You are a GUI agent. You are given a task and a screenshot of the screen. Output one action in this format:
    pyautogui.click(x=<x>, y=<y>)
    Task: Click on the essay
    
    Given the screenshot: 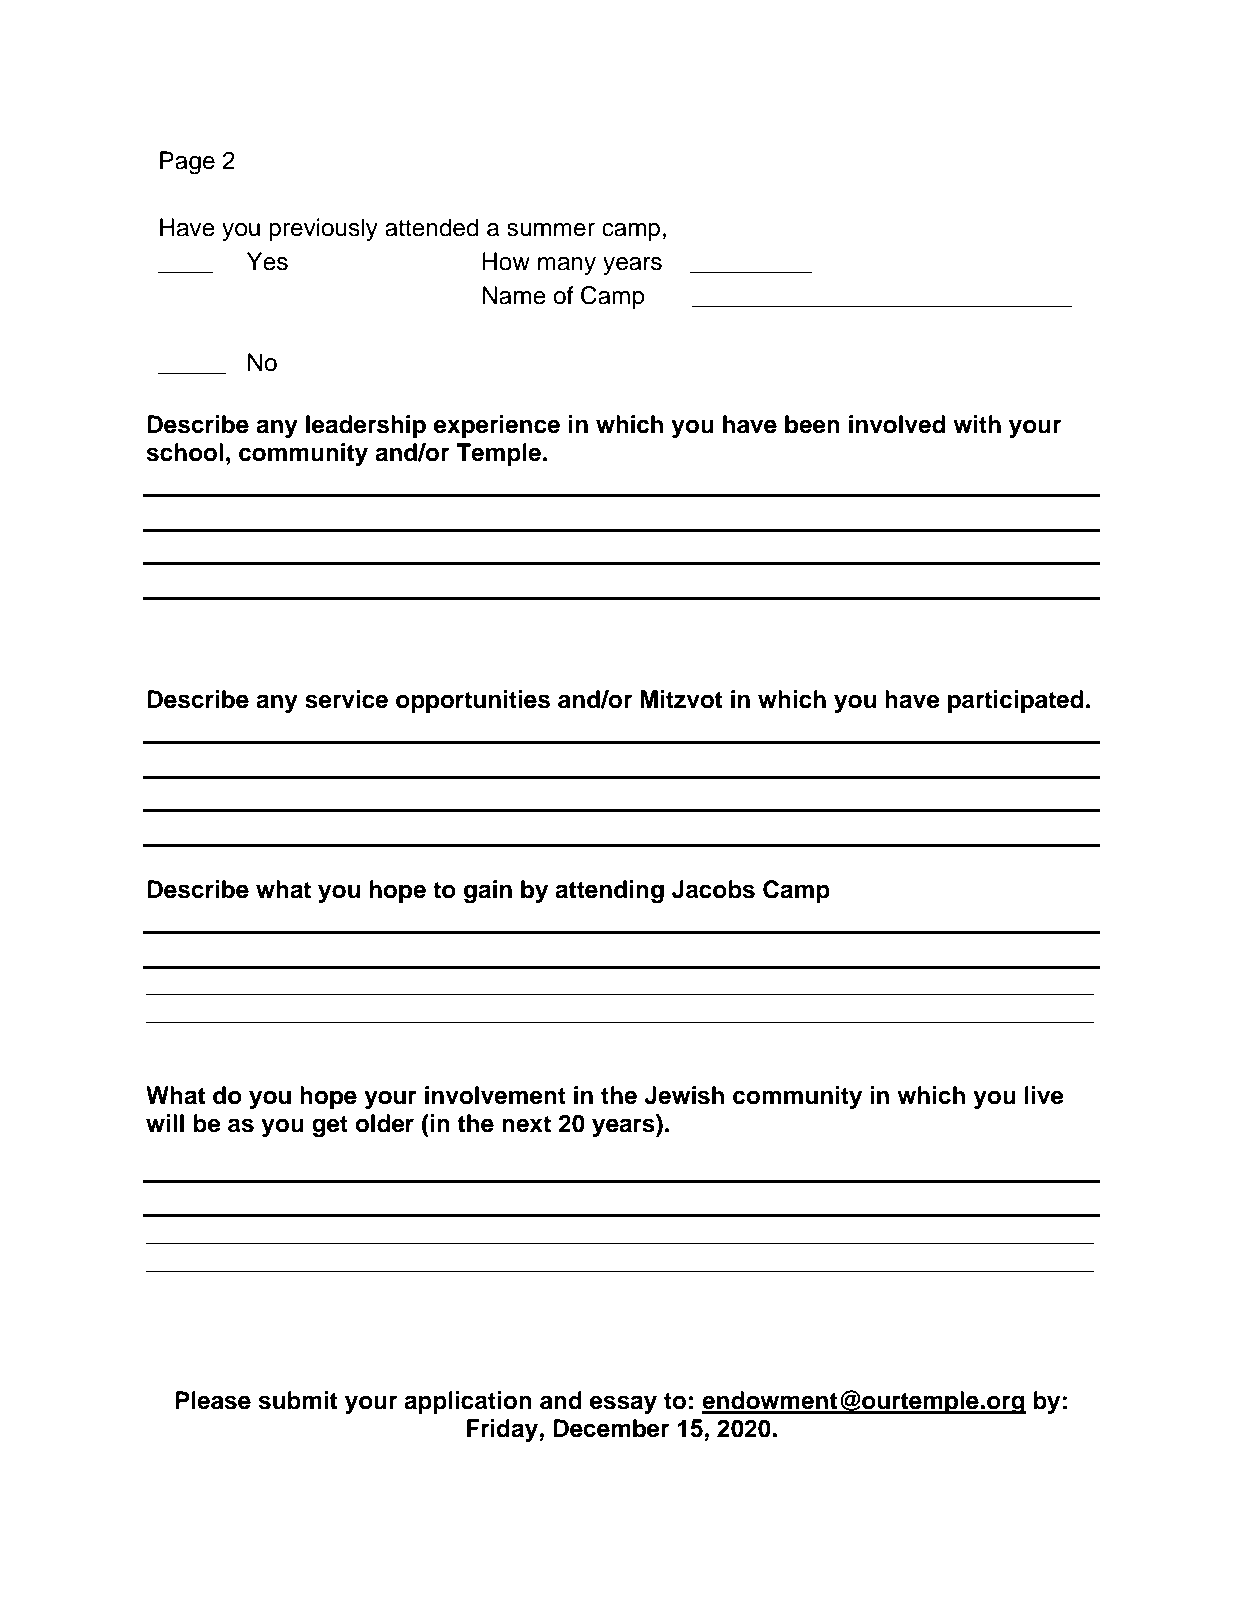 What is the action you would take?
    pyautogui.click(x=623, y=1405)
